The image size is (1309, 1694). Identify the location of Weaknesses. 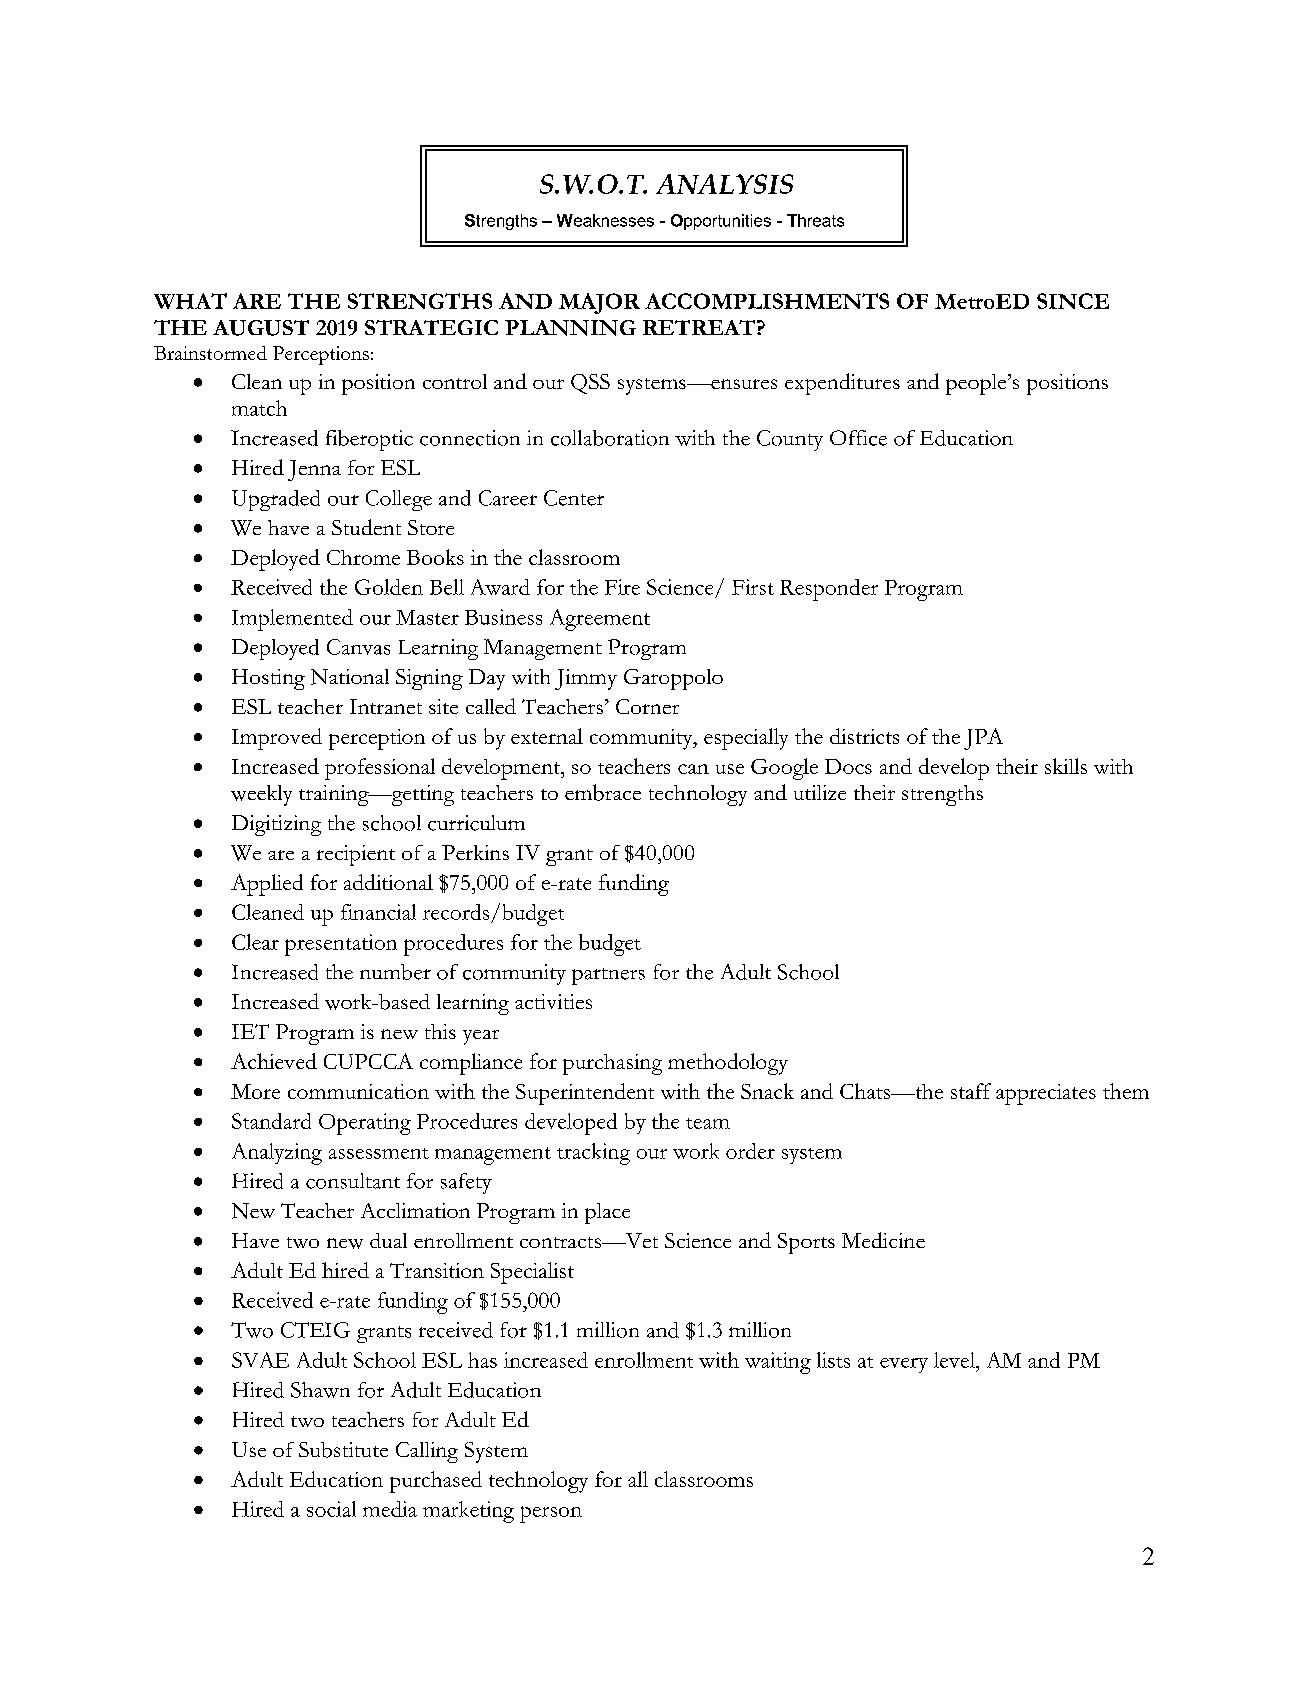
(605, 220).
